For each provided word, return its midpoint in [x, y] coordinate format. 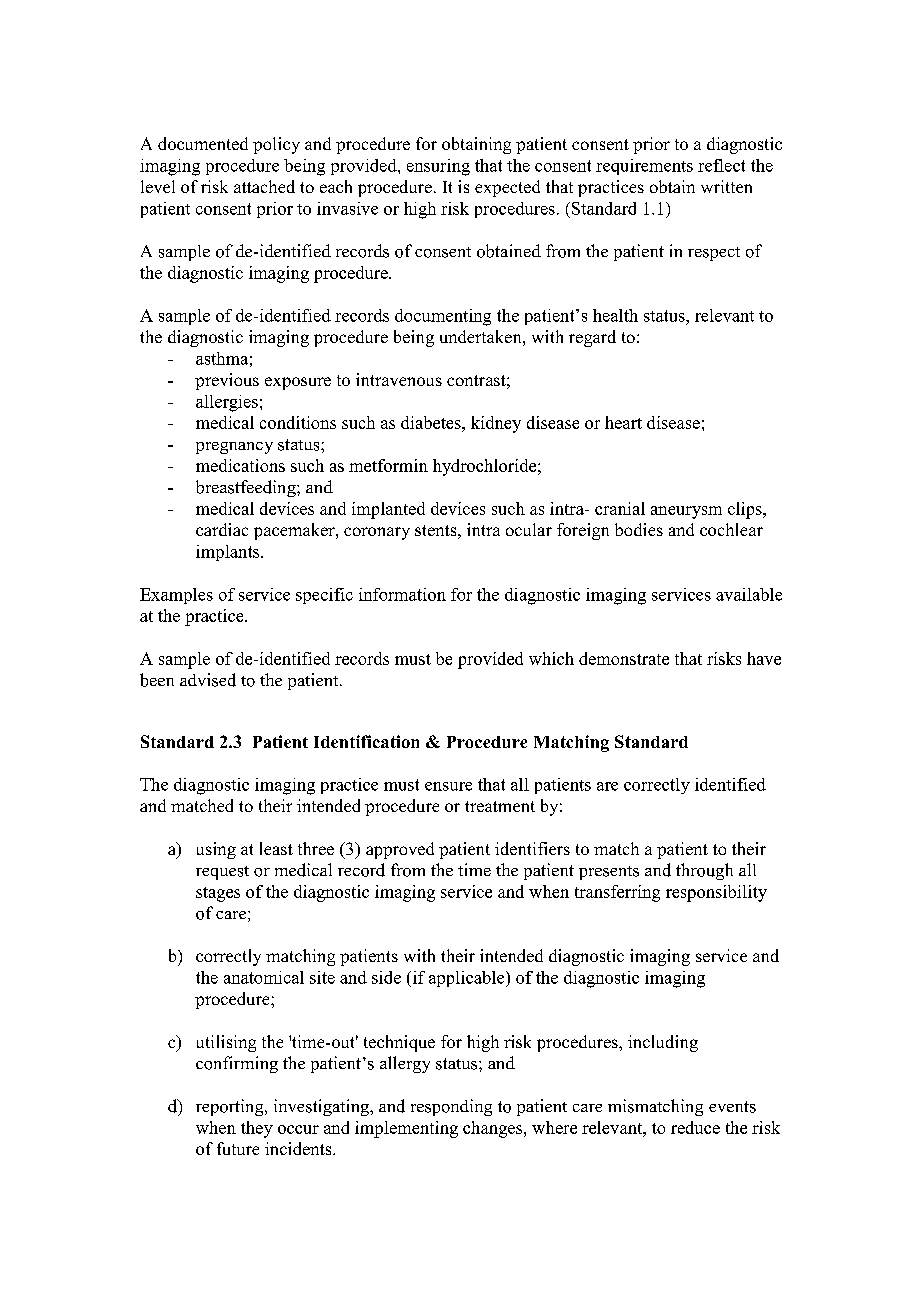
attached [264, 186]
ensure [448, 786]
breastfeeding [247, 488]
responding [451, 1107]
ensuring [438, 167]
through [704, 871]
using [216, 850]
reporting [231, 1107]
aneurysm [686, 512]
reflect [721, 165]
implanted [388, 510]
